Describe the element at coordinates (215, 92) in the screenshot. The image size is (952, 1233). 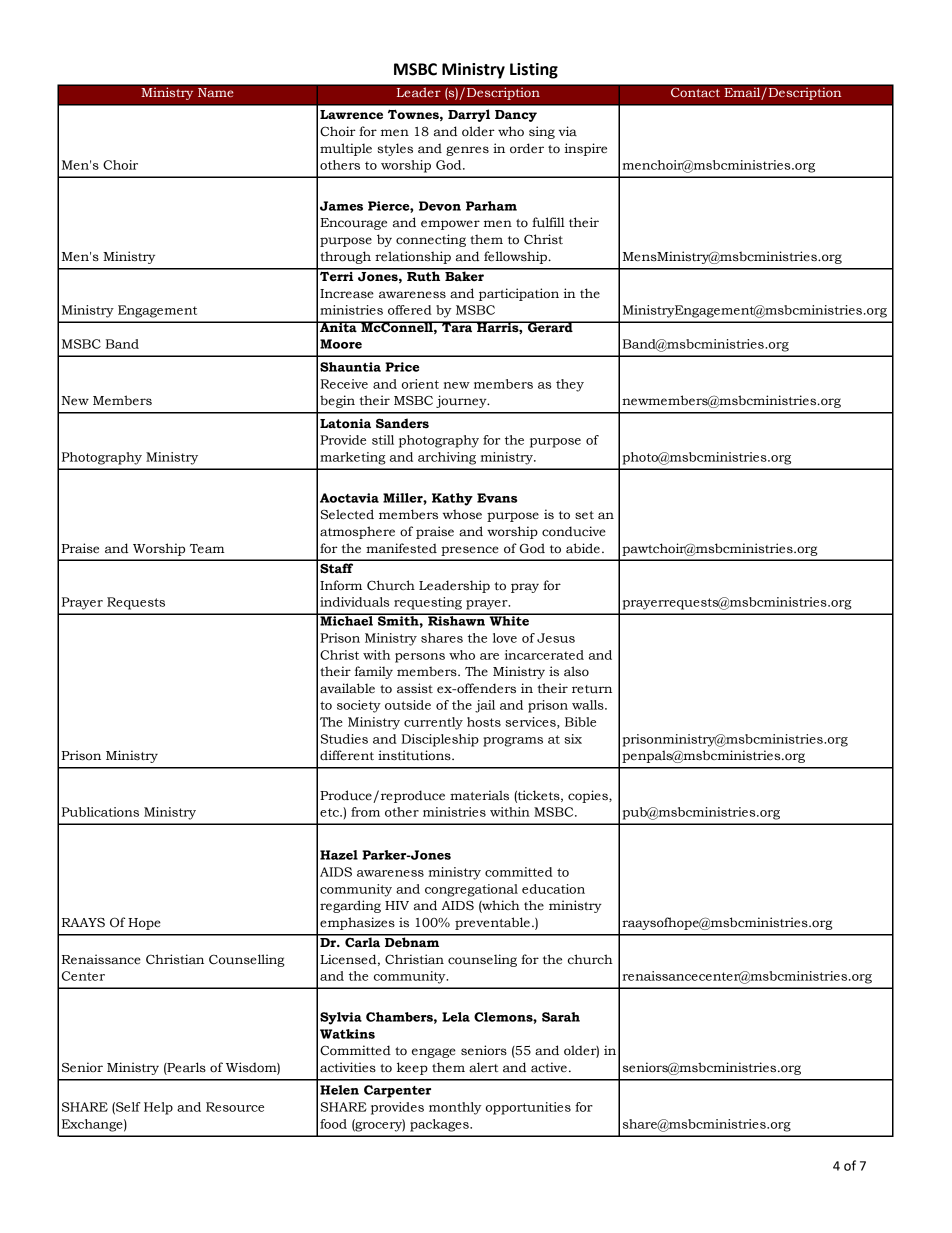
I see `Name` at that location.
